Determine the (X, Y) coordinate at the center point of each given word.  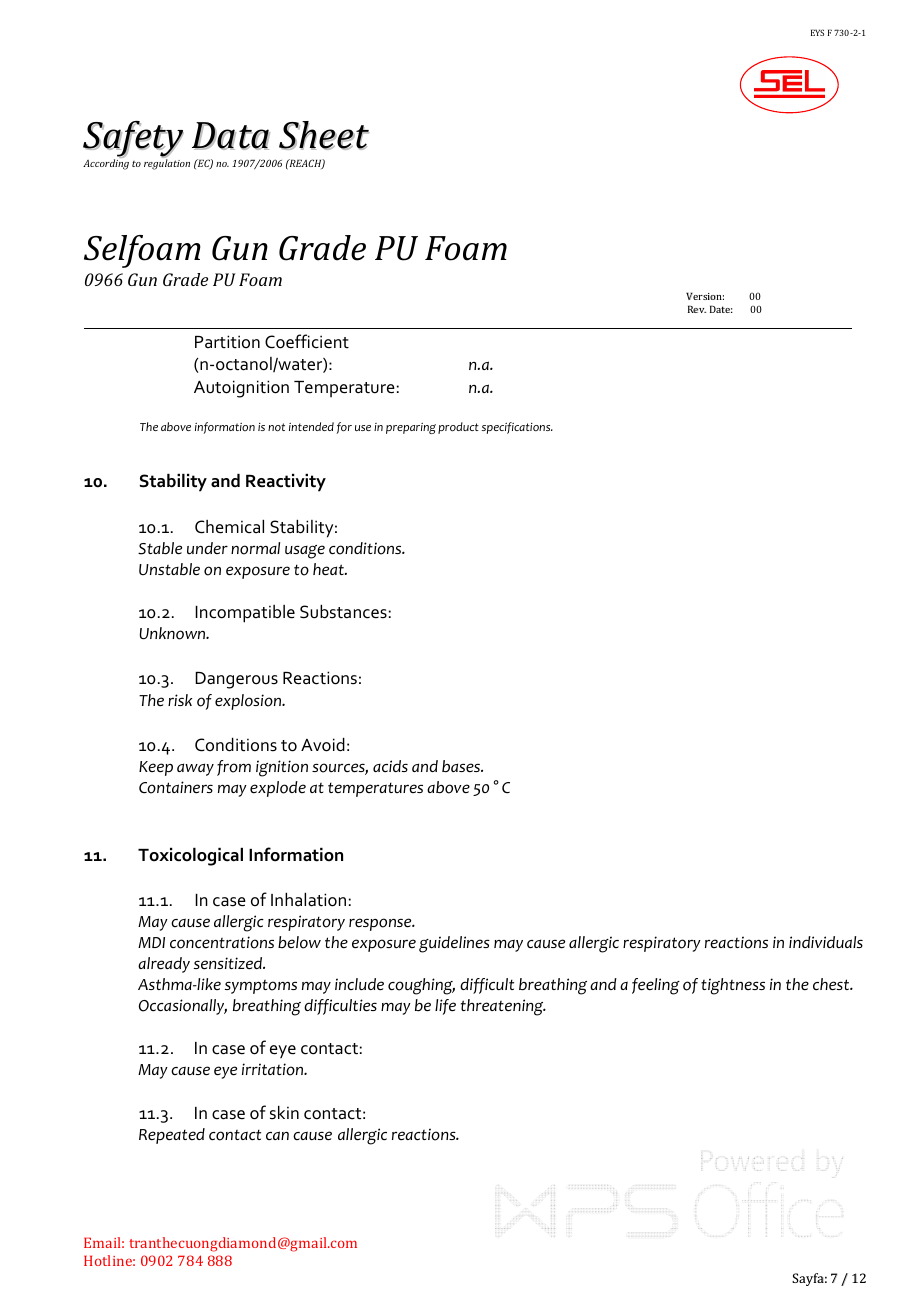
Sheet (324, 135)
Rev (697, 309)
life (445, 1007)
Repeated (172, 1136)
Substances (343, 612)
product (458, 428)
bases (462, 766)
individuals (826, 942)
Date (721, 309)
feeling (656, 986)
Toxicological (190, 857)
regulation (167, 163)
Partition (227, 341)
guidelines (454, 944)
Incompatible (245, 614)
